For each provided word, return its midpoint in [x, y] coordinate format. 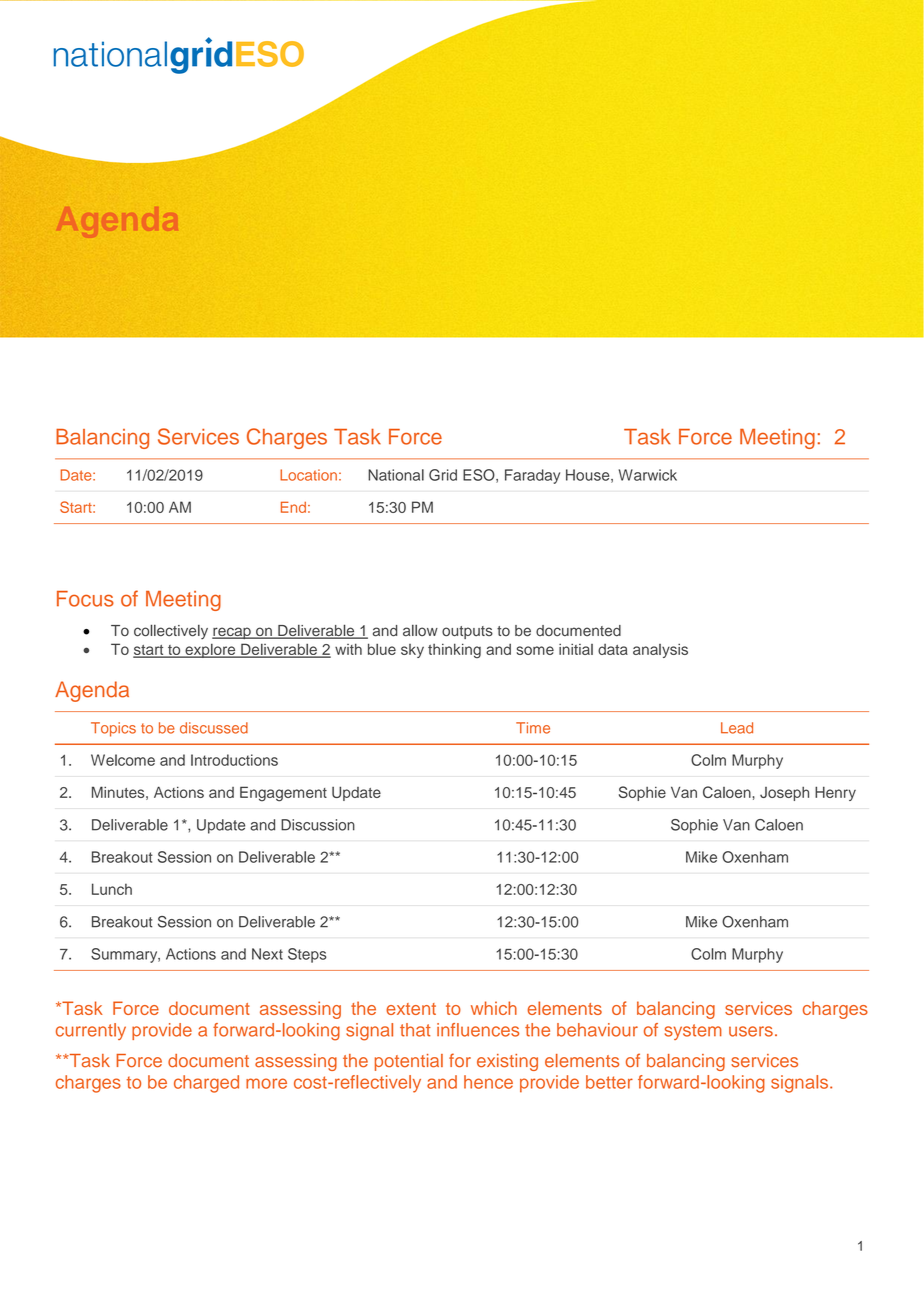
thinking [454, 650]
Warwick [648, 475]
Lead [737, 728]
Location [308, 475]
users [751, 1031]
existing [507, 1062]
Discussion [318, 825]
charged [206, 1084]
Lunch [112, 889]
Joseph [784, 794]
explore [210, 651]
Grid [443, 475]
